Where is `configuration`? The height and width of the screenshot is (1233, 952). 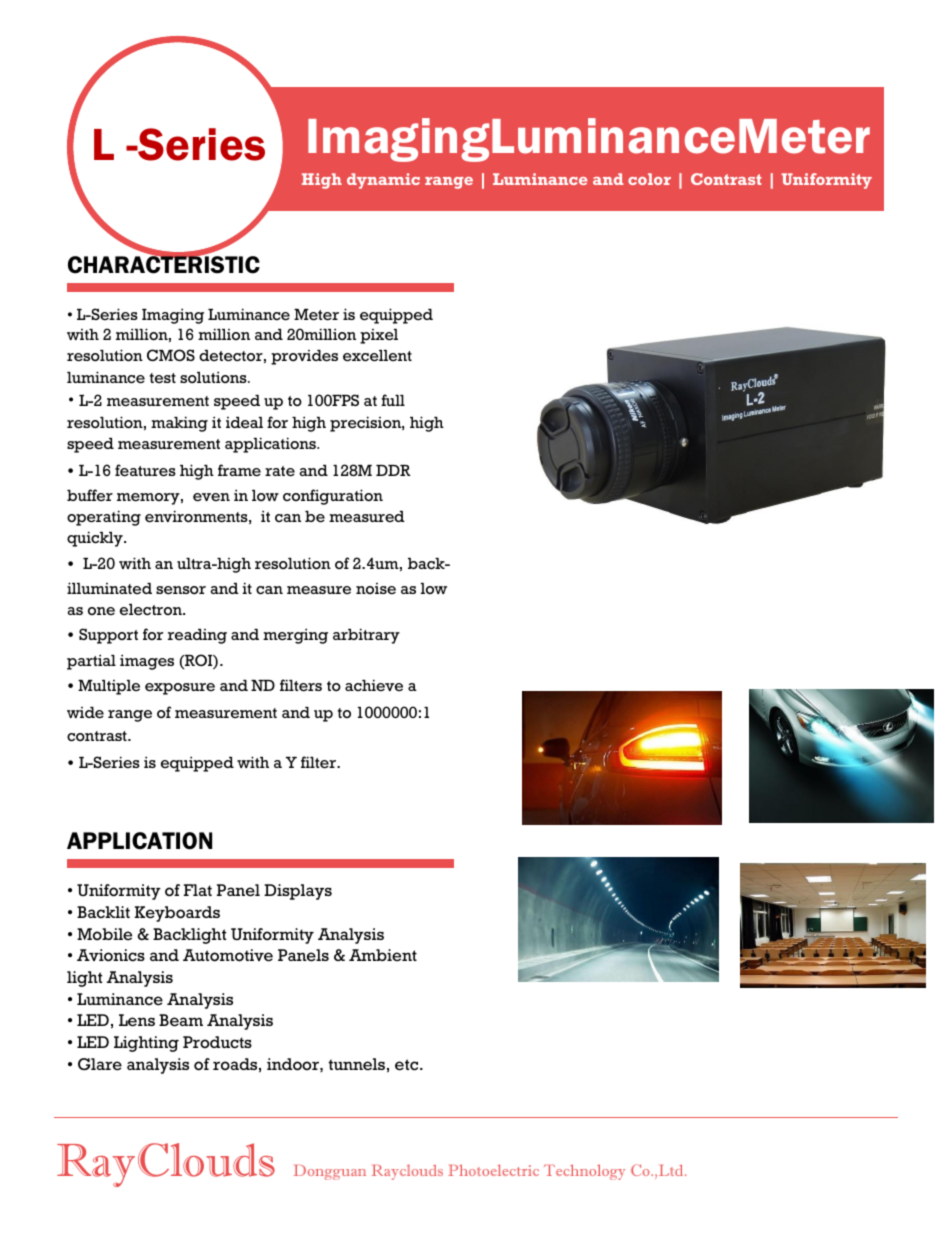 configuration is located at coordinates (333, 497).
